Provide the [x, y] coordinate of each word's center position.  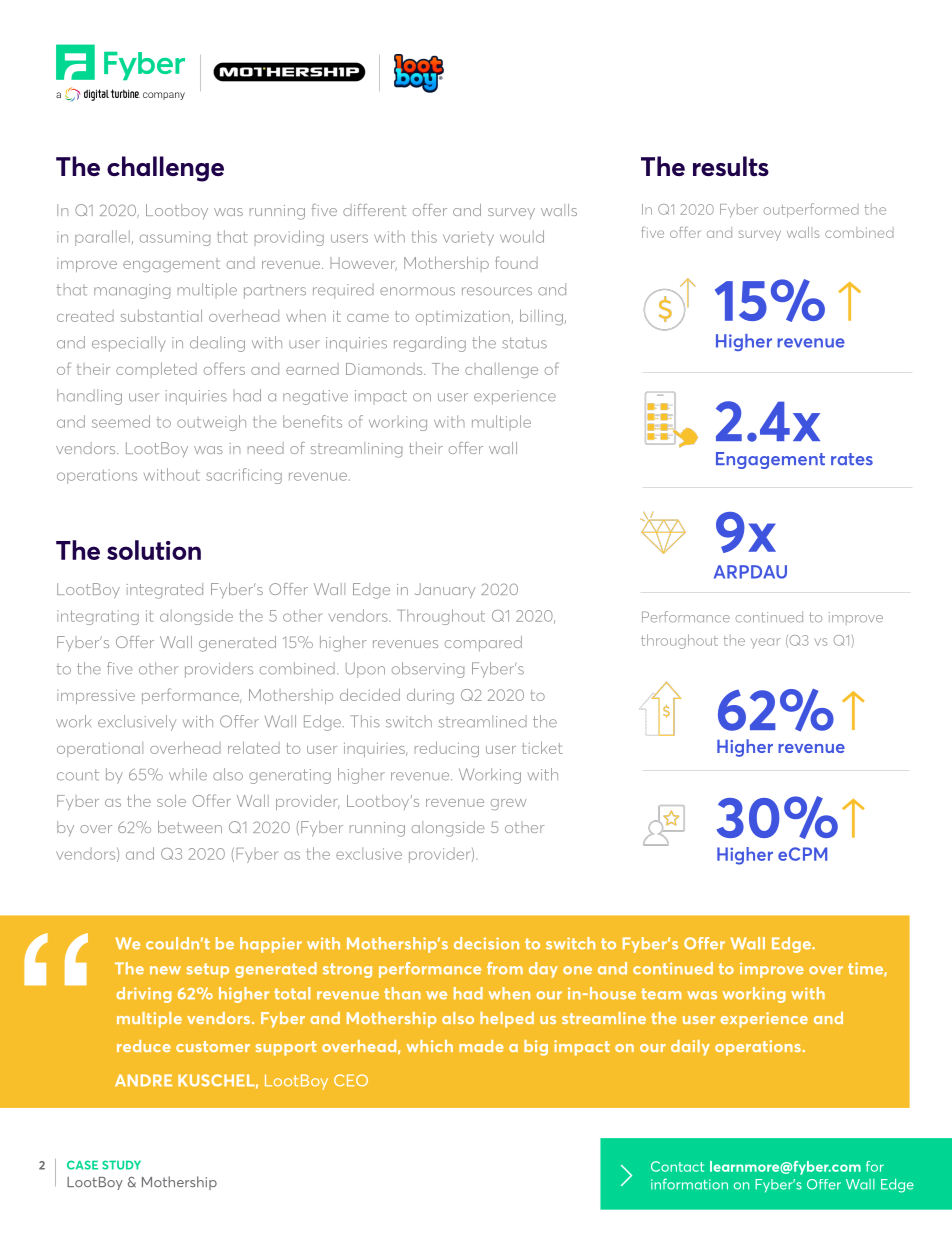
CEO [351, 1080]
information [689, 1184]
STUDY [121, 1165]
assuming [175, 238]
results [731, 166]
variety [468, 238]
